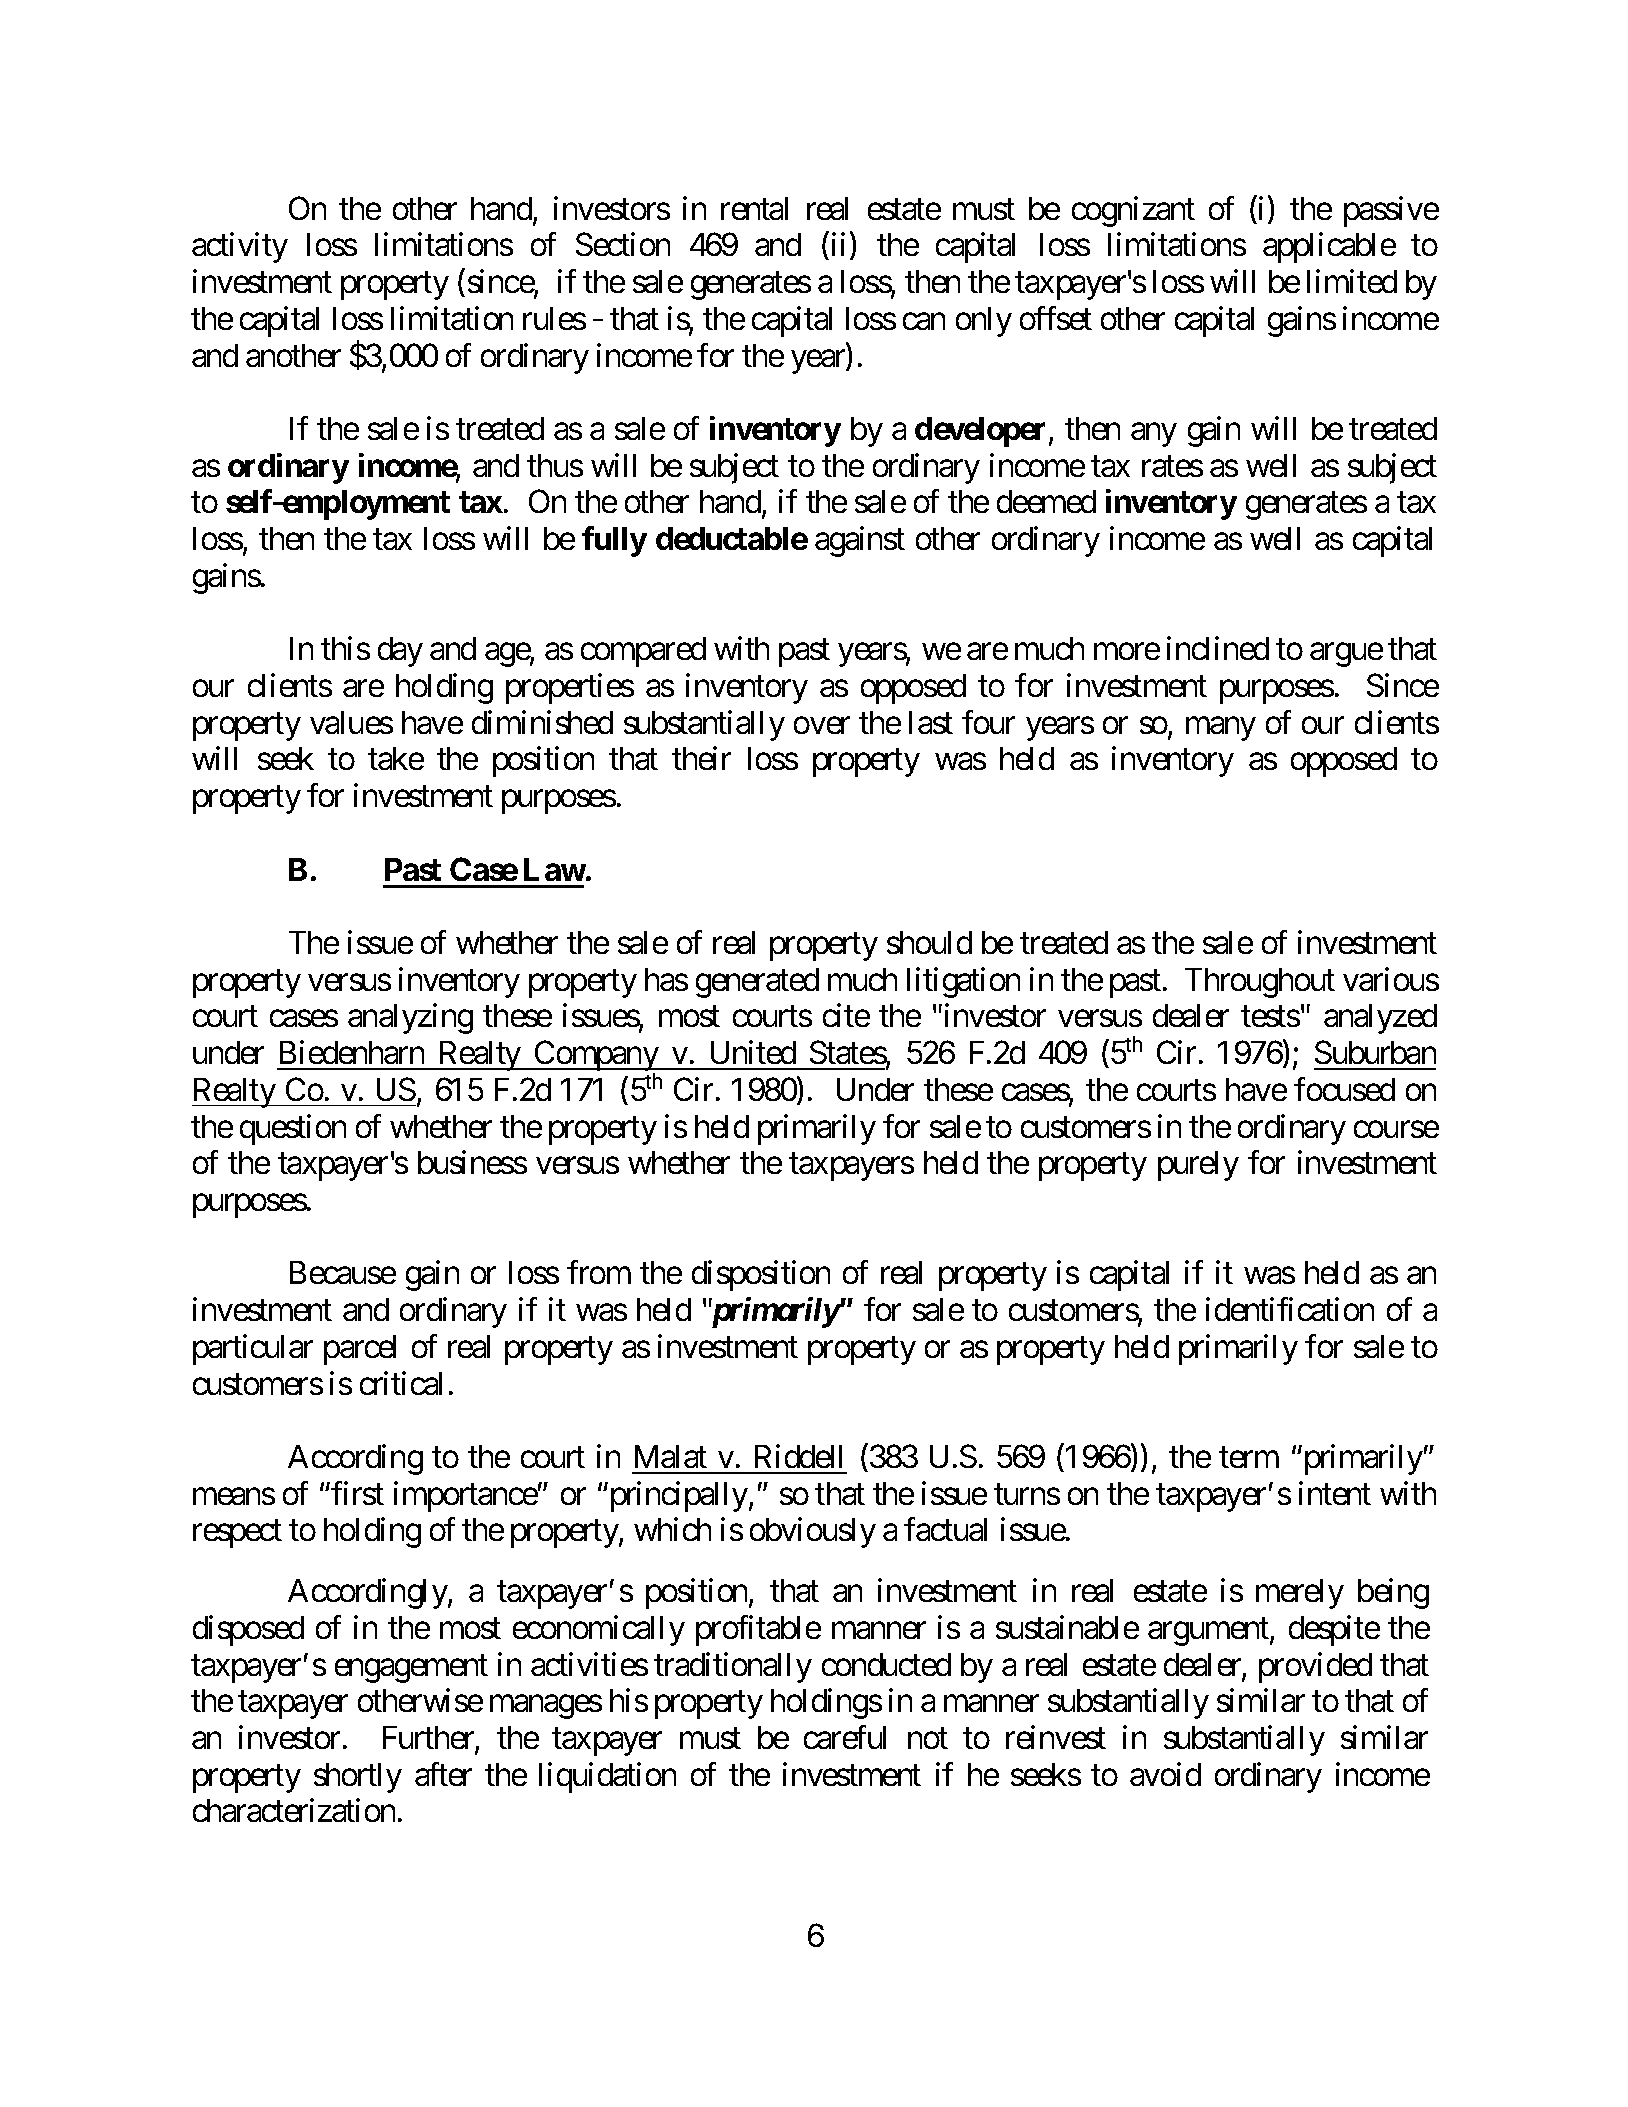 Image resolution: width=1628 pixels, height=2107 pixels. What do you see at coordinates (1260, 983) in the image?
I see `Throughout` at bounding box center [1260, 983].
